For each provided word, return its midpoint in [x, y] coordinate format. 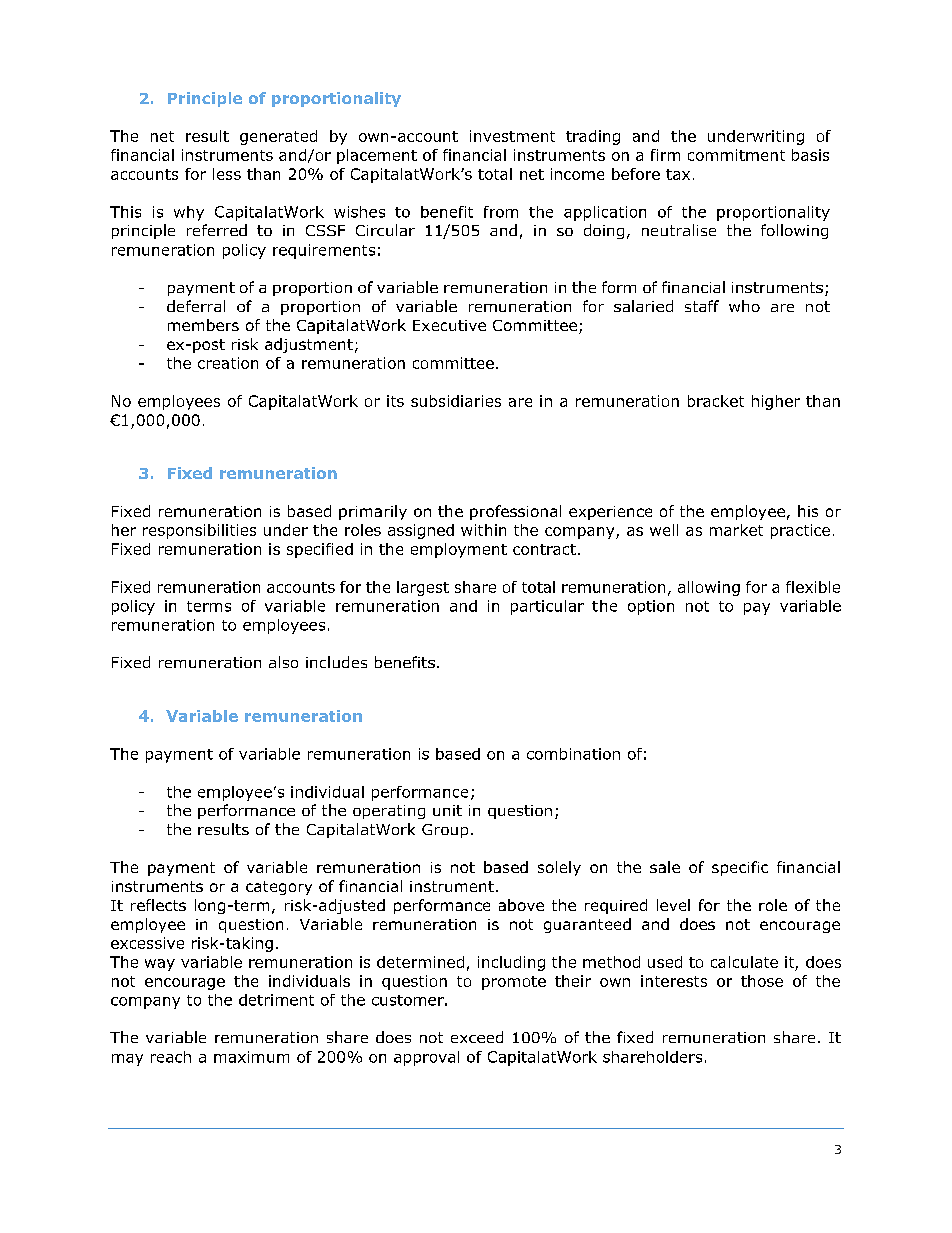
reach [171, 1057]
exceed [477, 1037]
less [227, 174]
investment [512, 136]
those [762, 981]
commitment [736, 155]
